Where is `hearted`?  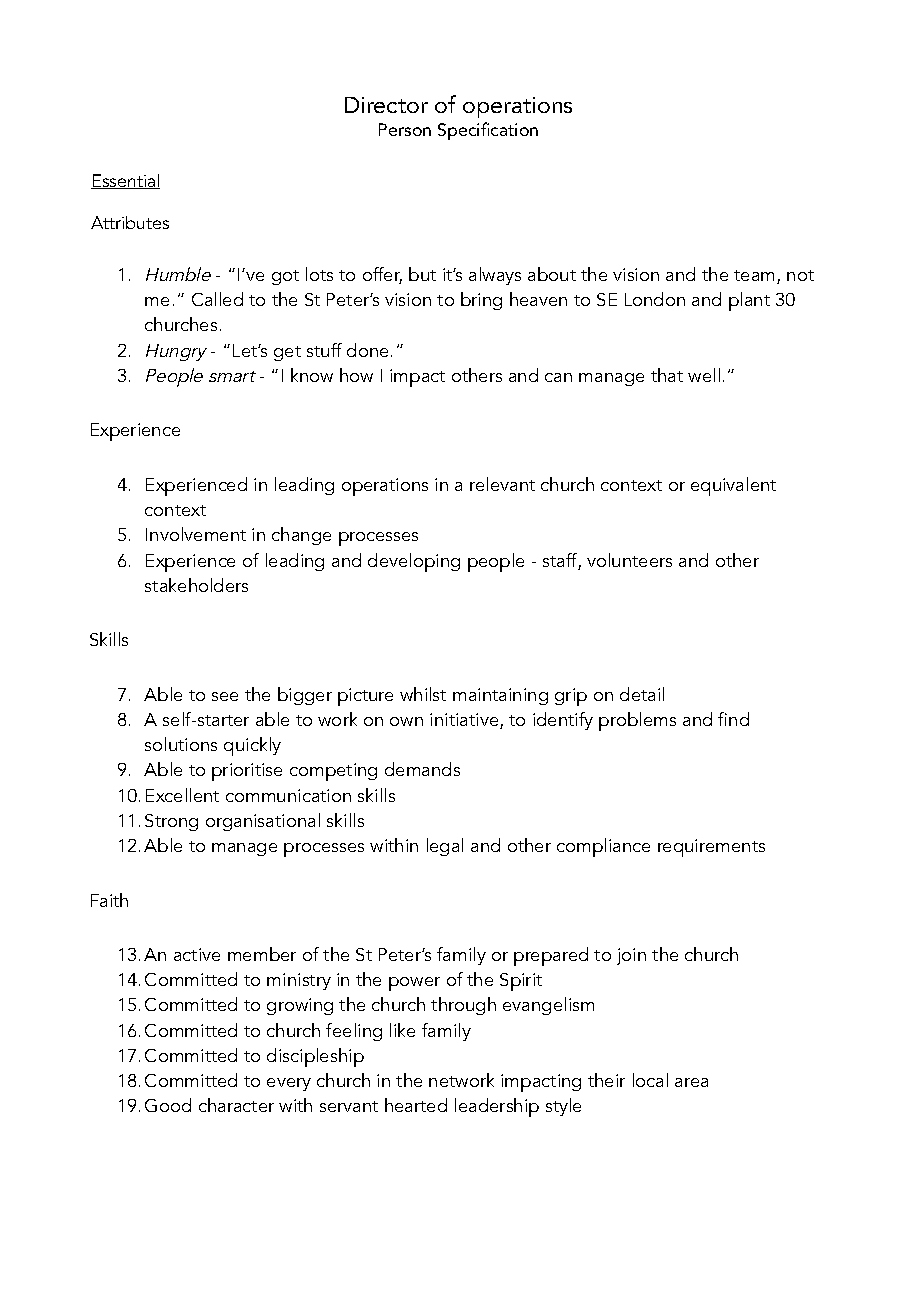
hearted is located at coordinates (416, 1105).
